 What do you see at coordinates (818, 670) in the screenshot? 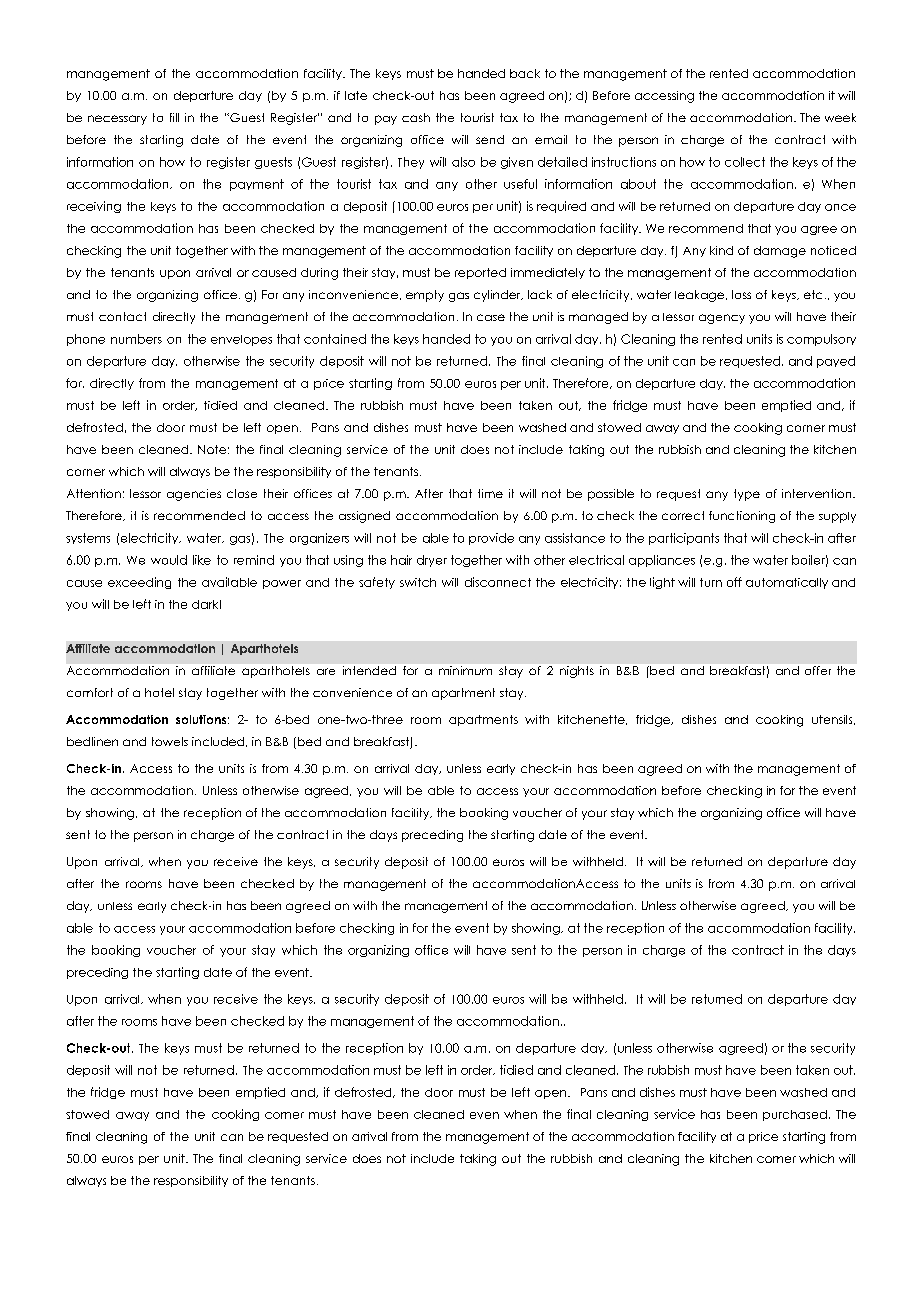
I see `offer` at bounding box center [818, 670].
